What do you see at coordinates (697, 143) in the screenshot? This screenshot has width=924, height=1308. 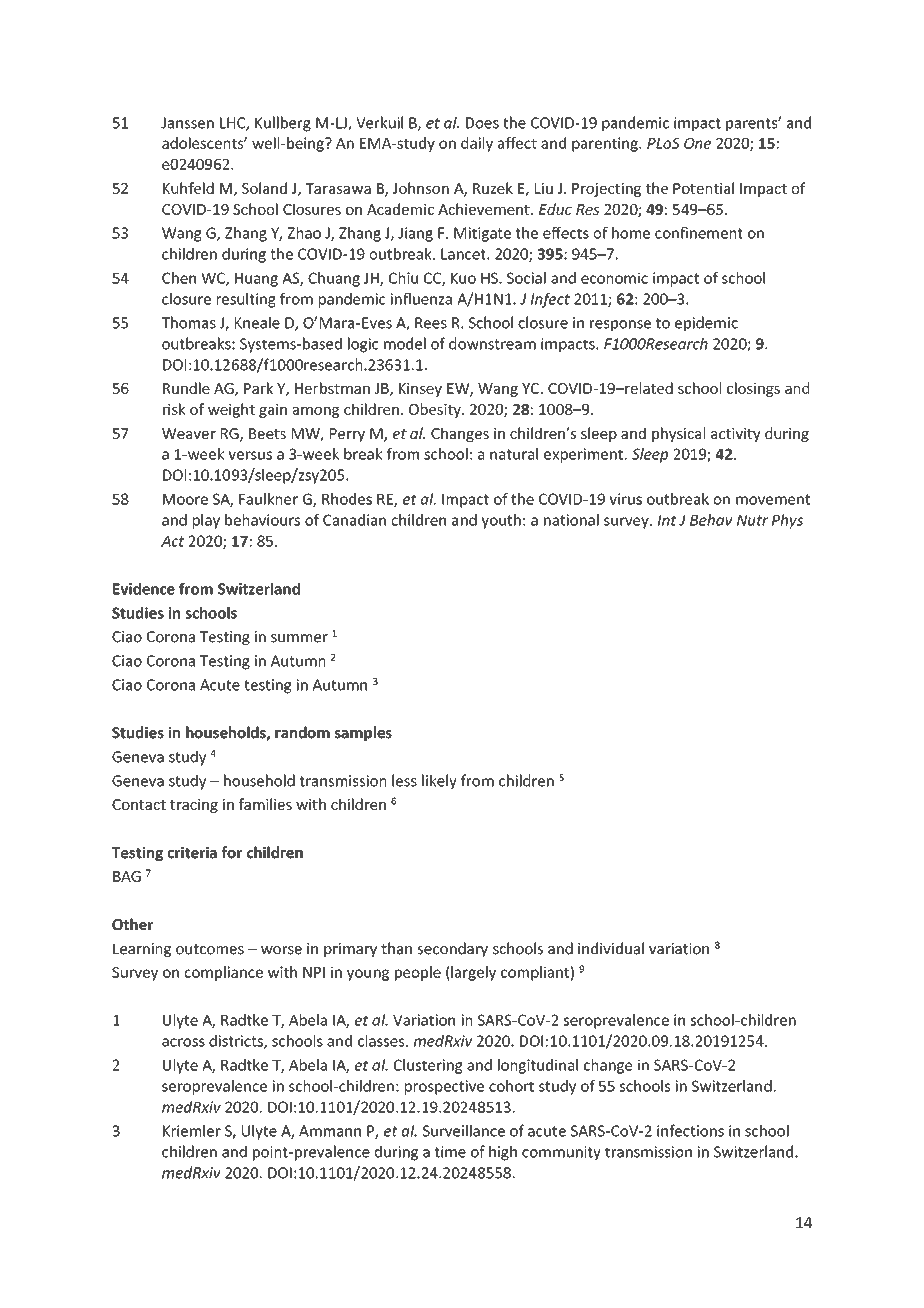 I see `One` at bounding box center [697, 143].
